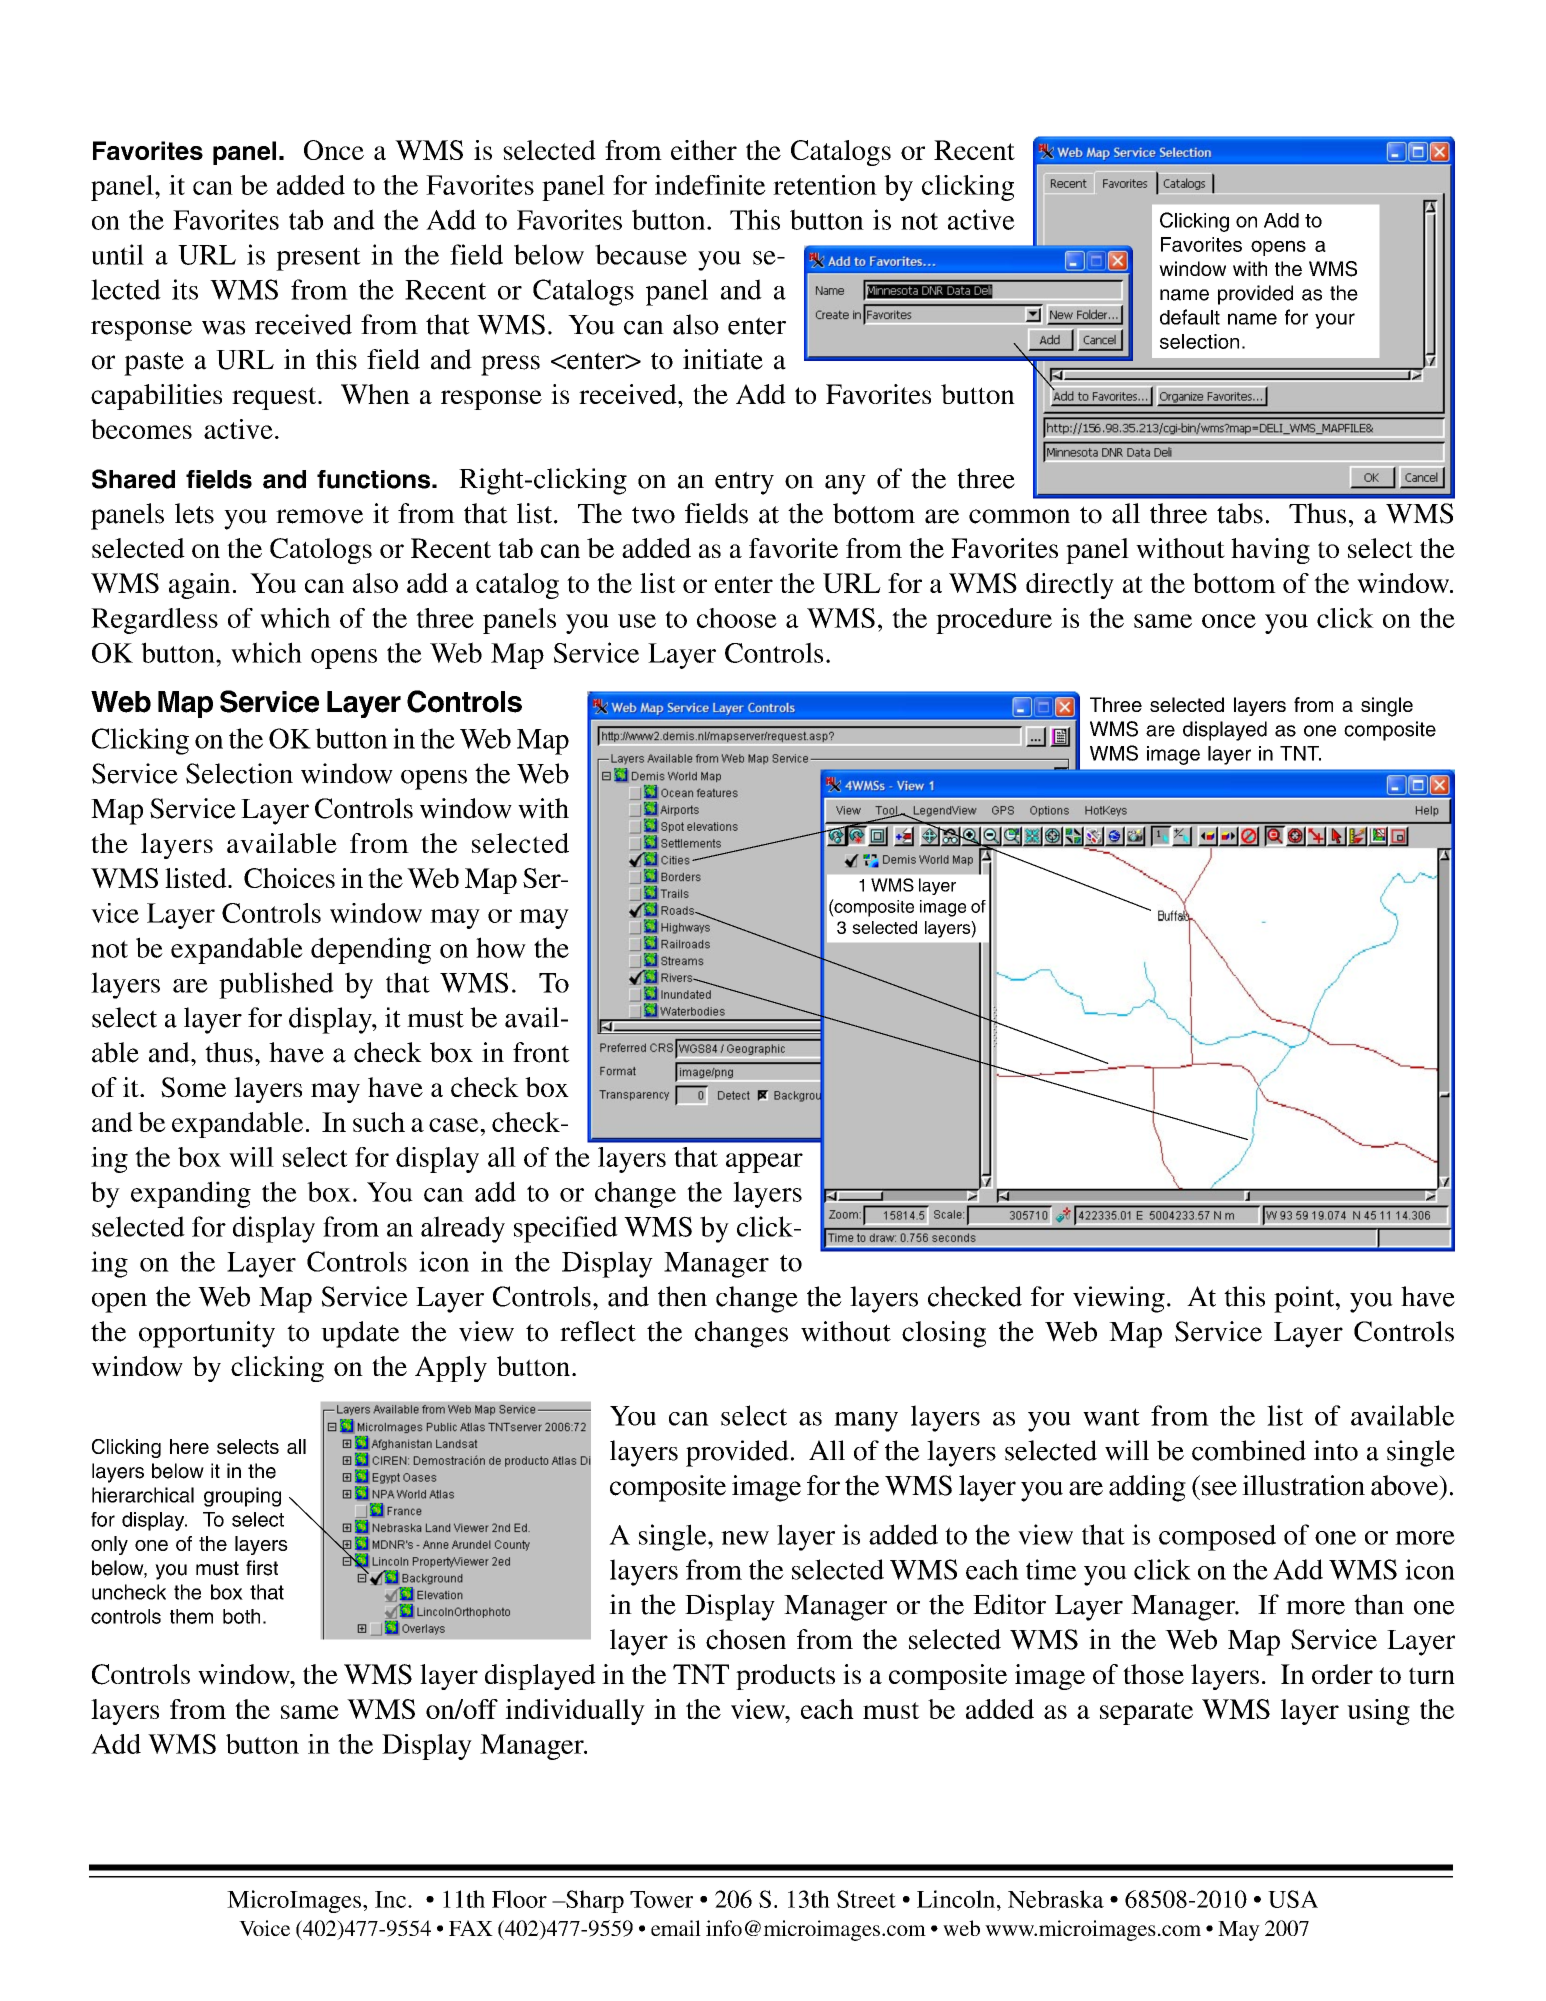 The height and width of the document is (2001, 1546). Describe the element at coordinates (866, 1899) in the document. I see `Street` at that location.
